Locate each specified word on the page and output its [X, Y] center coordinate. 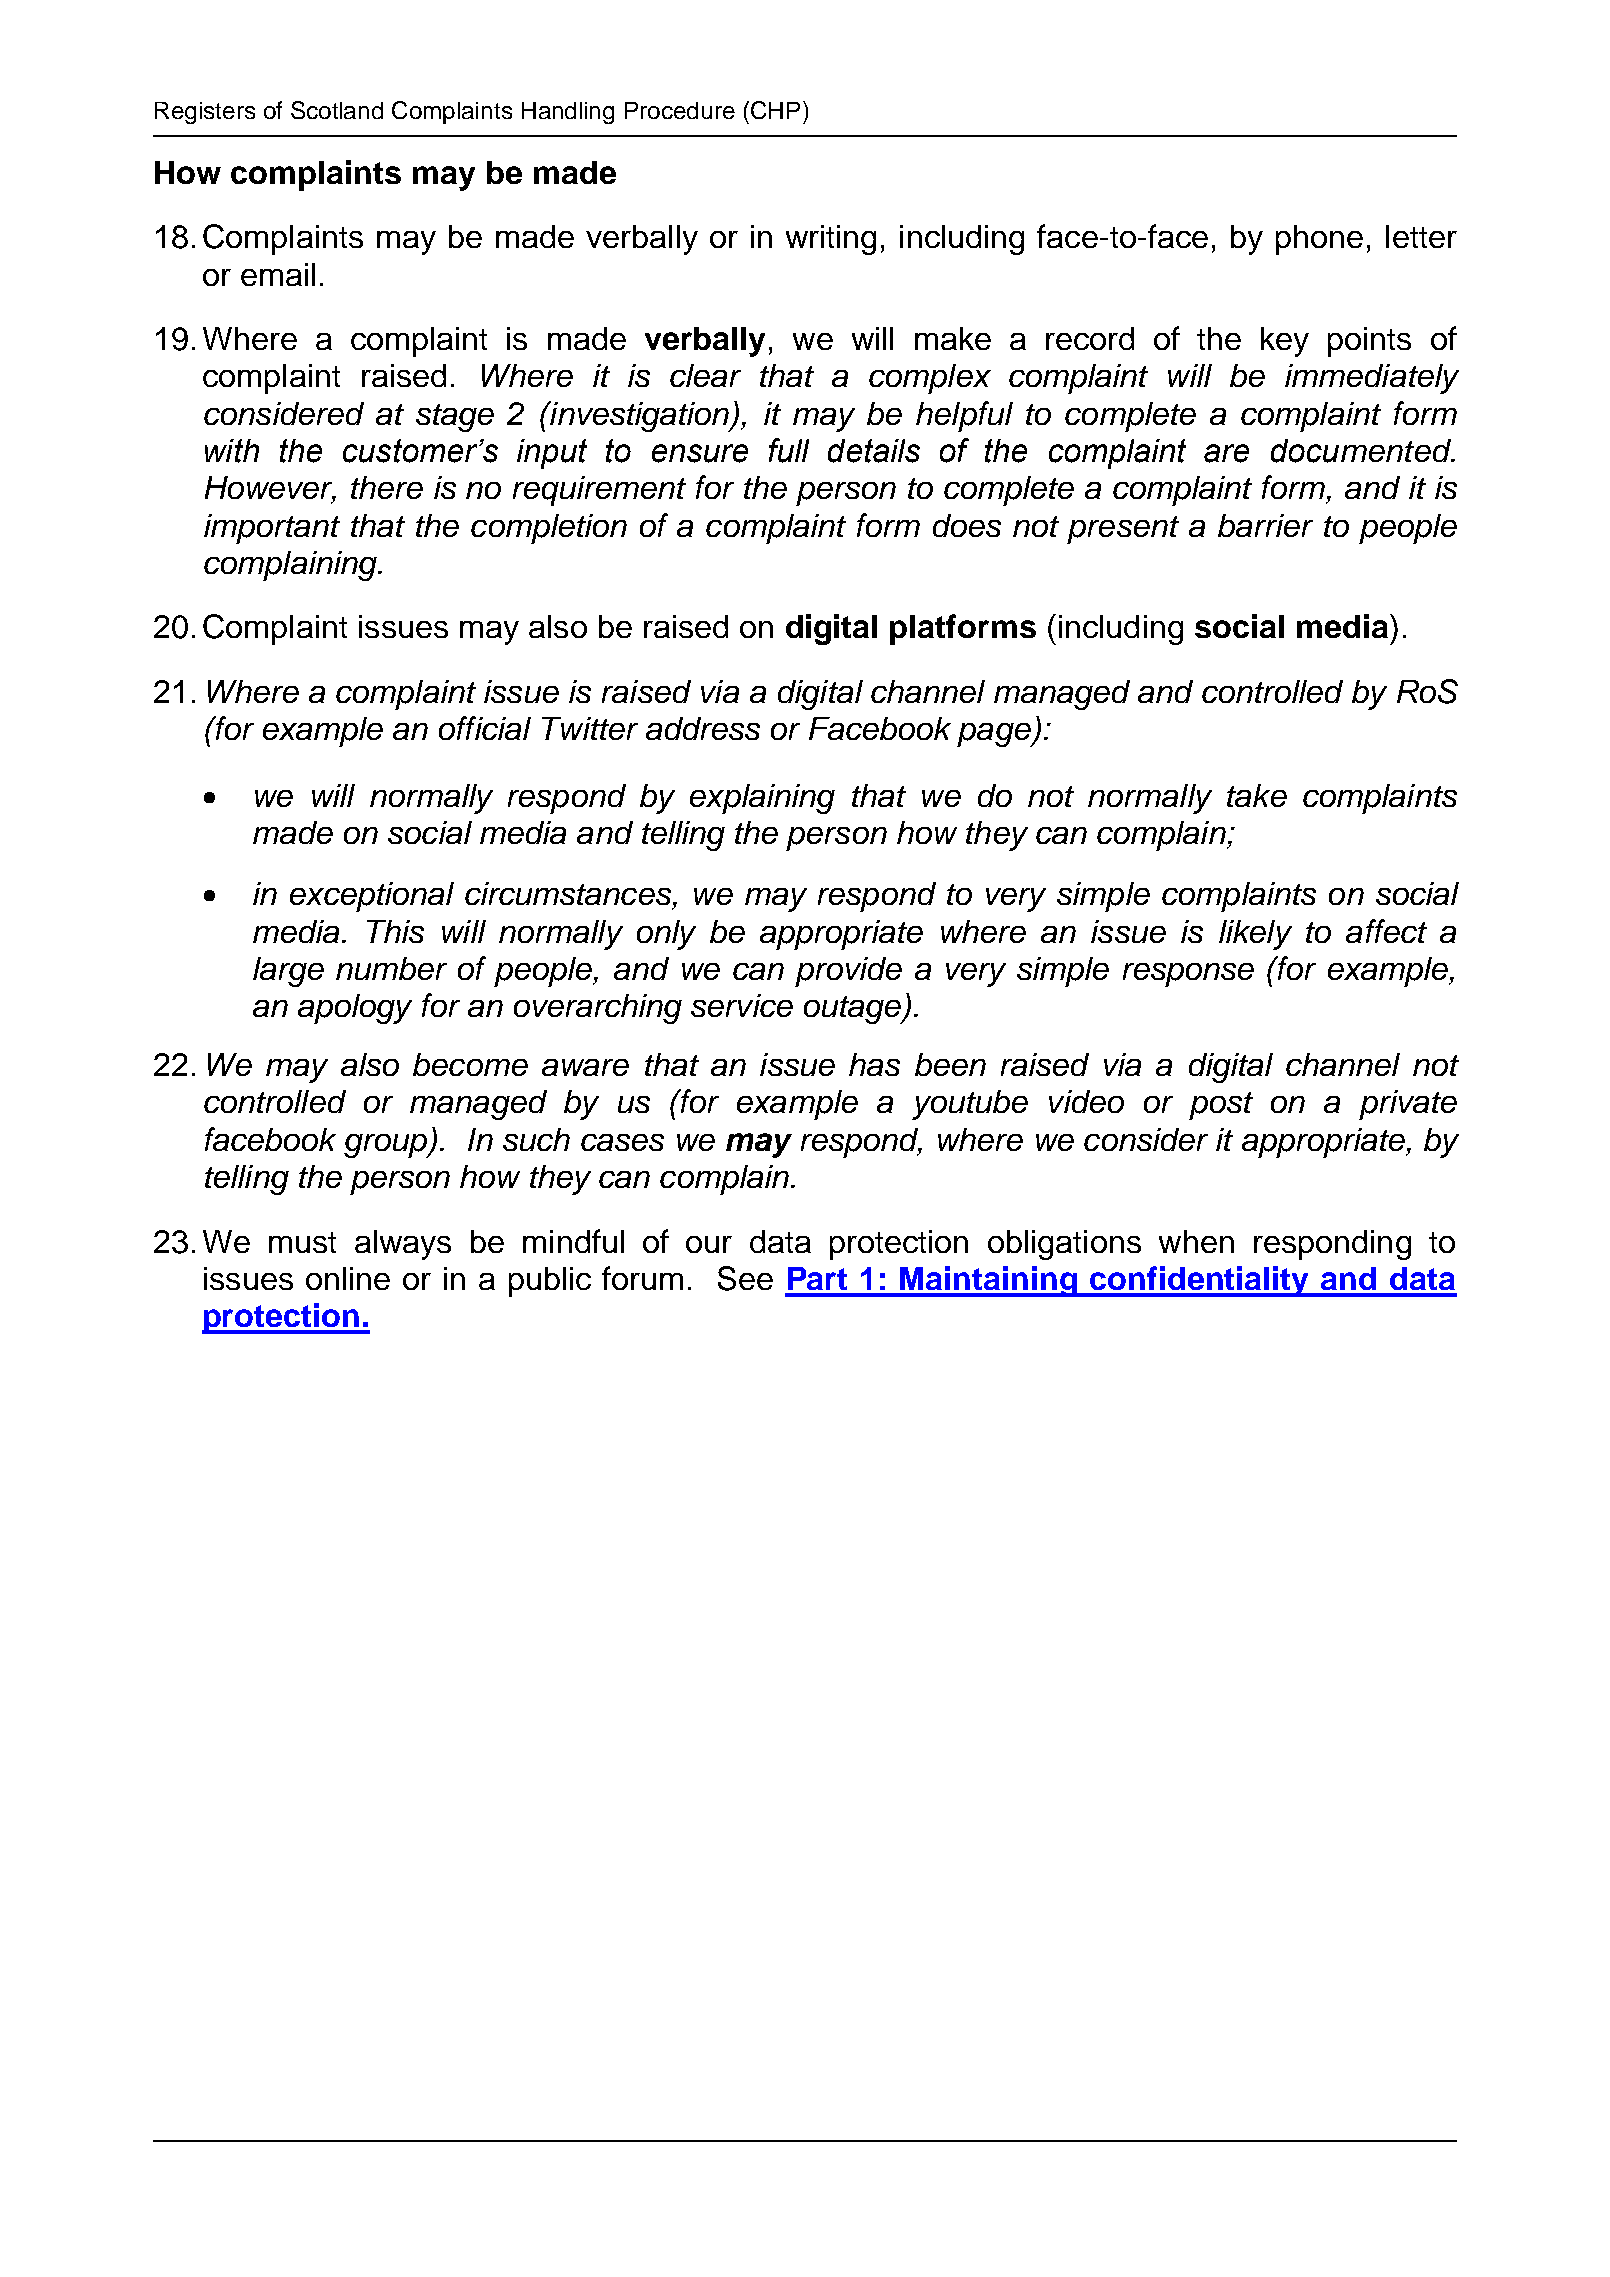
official [485, 728]
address [703, 728]
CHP [775, 110]
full [789, 450]
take [1257, 795]
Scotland [337, 110]
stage [455, 418]
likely [1255, 935]
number [391, 968]
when [1196, 1241]
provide [848, 972]
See [745, 1278]
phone [1319, 240]
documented [1362, 451]
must [302, 1242]
